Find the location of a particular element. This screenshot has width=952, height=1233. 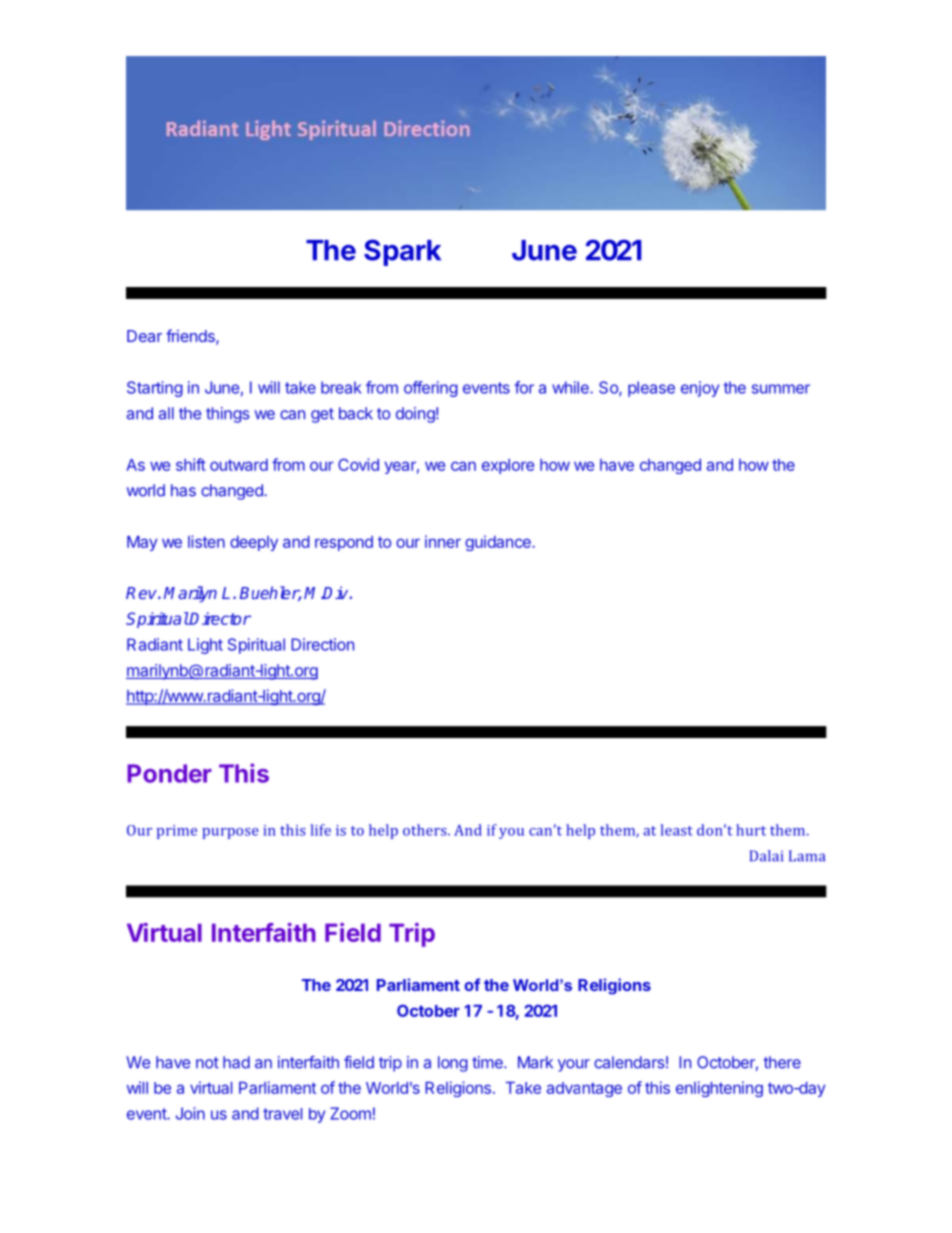

purpose is located at coordinates (230, 833).
